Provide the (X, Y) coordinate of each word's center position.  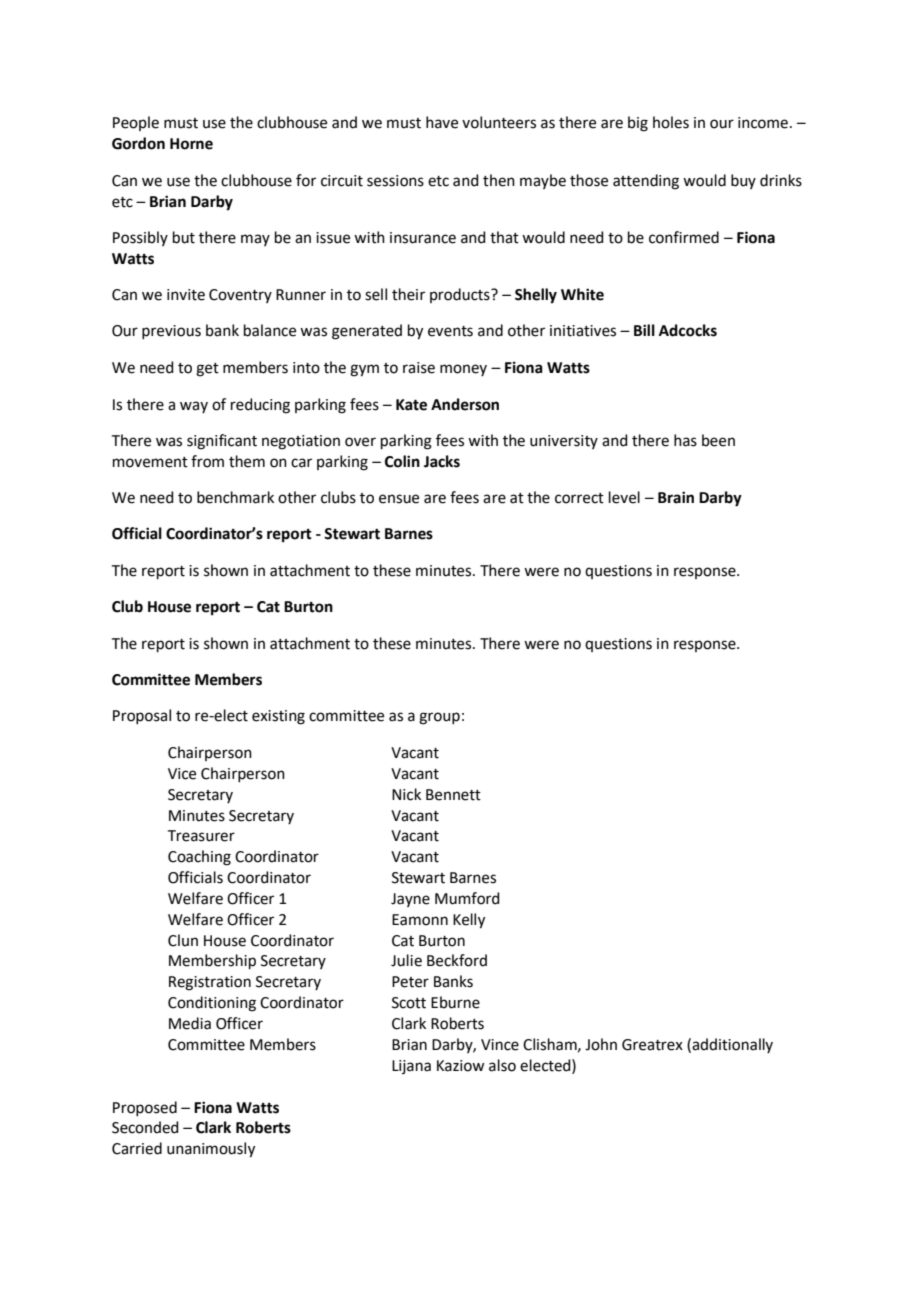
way (194, 407)
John (601, 1044)
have (442, 122)
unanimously (211, 1150)
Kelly (469, 921)
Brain (676, 497)
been (718, 440)
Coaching (199, 858)
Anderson (465, 404)
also (502, 1065)
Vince (500, 1045)
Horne (191, 144)
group (439, 718)
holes (671, 122)
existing (278, 717)
